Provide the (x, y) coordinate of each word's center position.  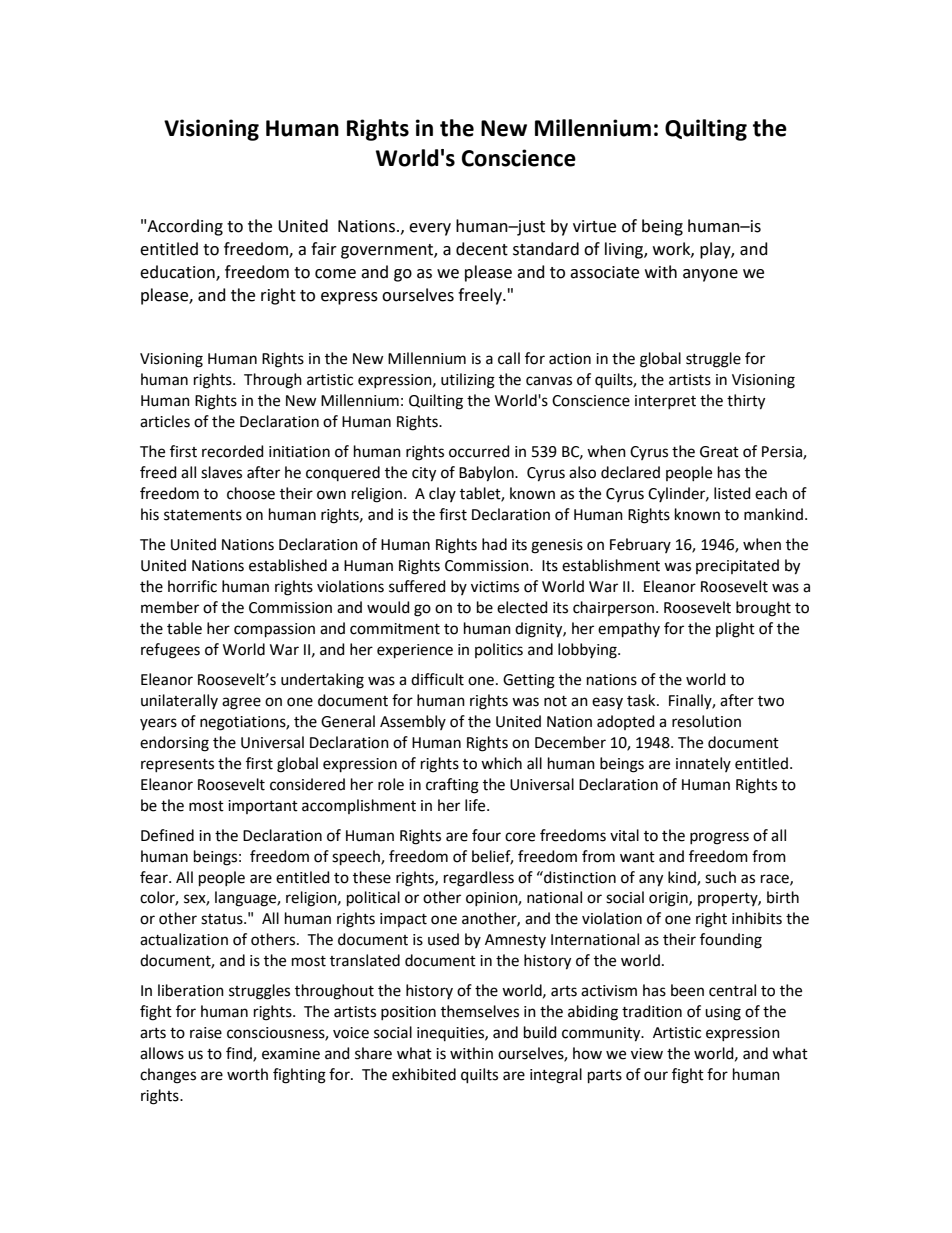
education (178, 272)
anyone (710, 275)
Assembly (413, 722)
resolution (706, 721)
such (720, 877)
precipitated (737, 566)
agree (241, 703)
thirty (746, 402)
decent (482, 249)
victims (495, 587)
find (240, 1054)
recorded (233, 451)
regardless (479, 879)
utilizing (468, 381)
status (223, 919)
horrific (192, 586)
